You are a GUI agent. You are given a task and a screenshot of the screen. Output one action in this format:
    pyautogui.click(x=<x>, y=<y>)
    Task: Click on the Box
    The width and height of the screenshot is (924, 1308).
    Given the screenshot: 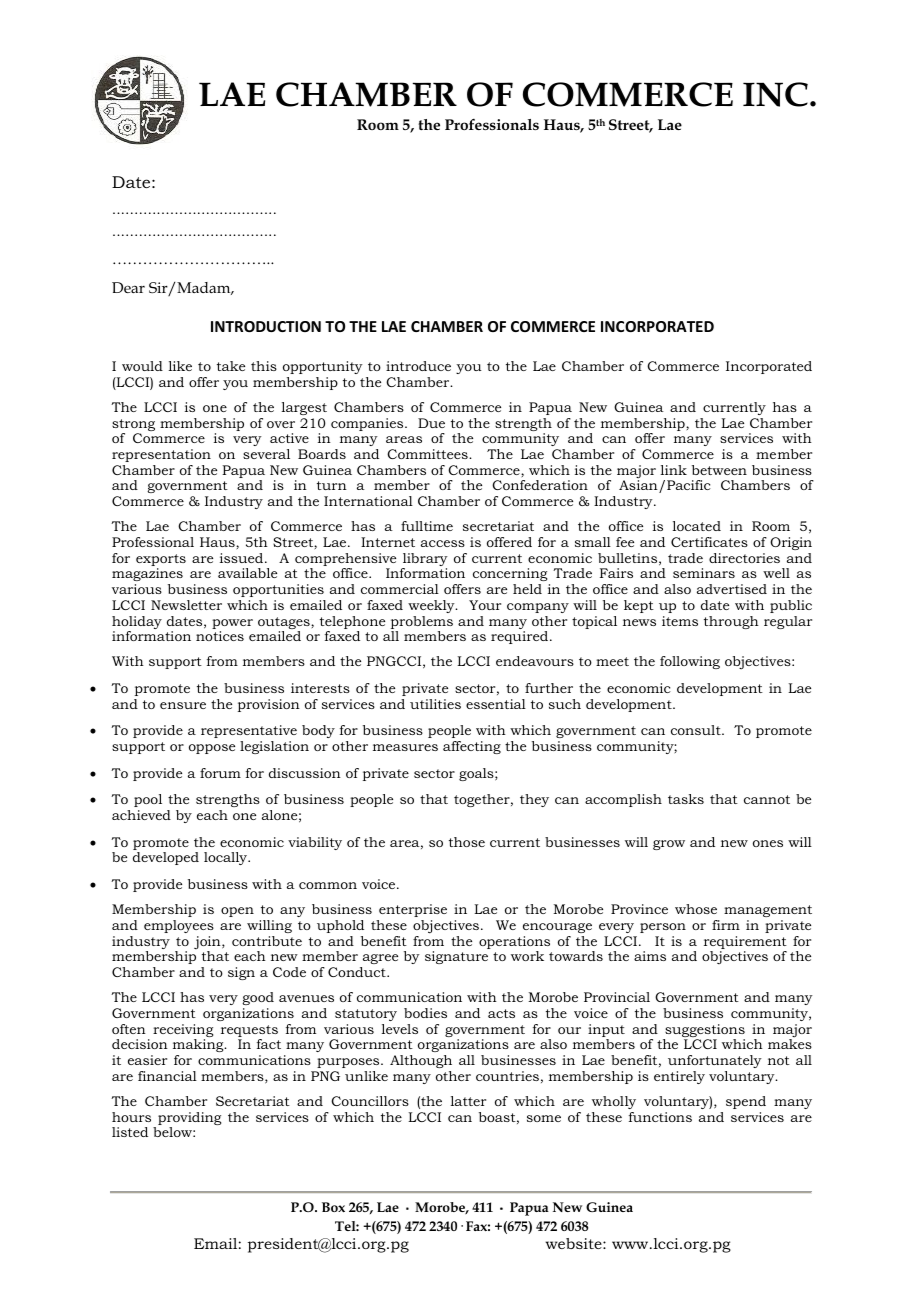 What is the action you would take?
    pyautogui.click(x=333, y=1207)
